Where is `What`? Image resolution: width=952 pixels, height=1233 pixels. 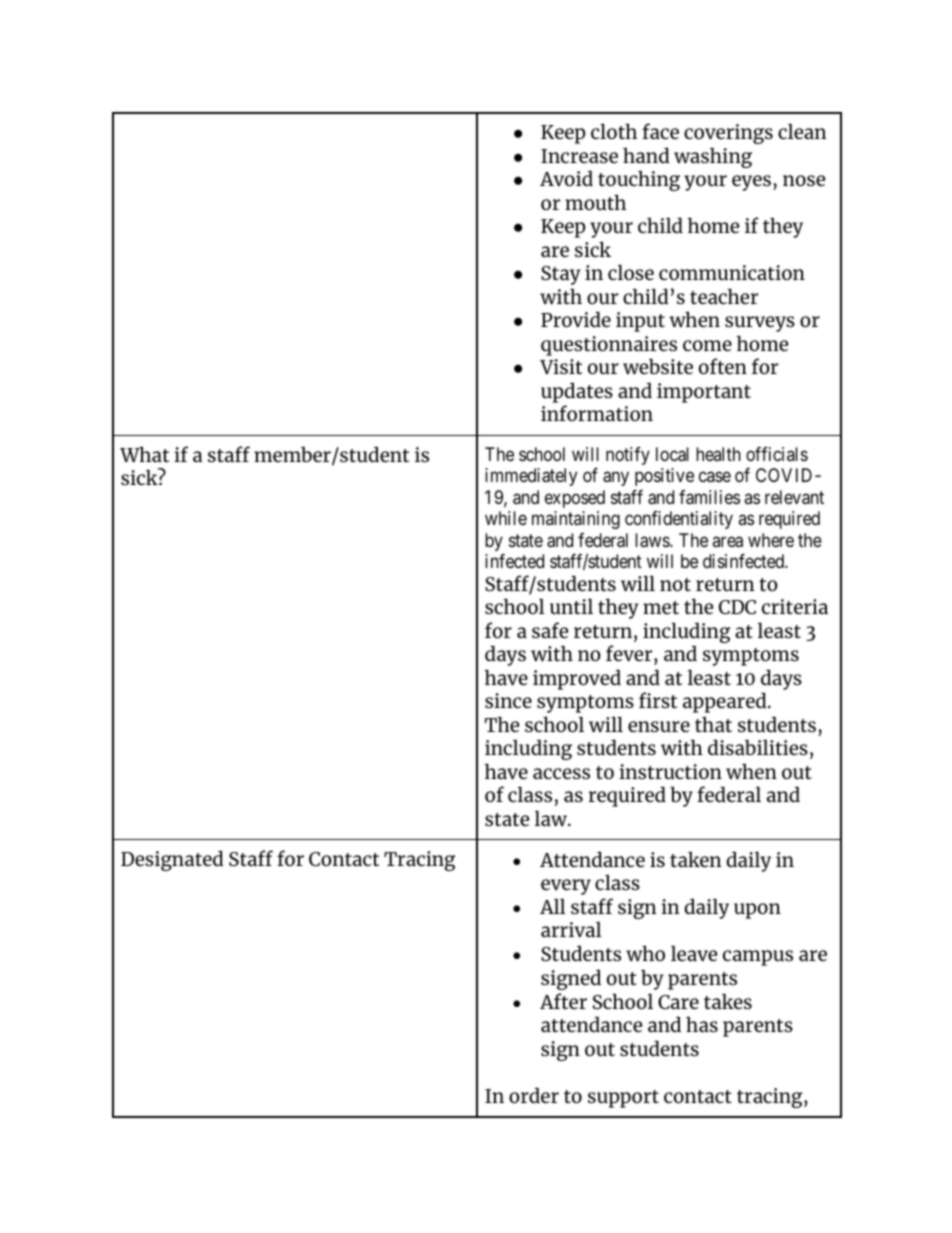
What is located at coordinates (144, 454).
